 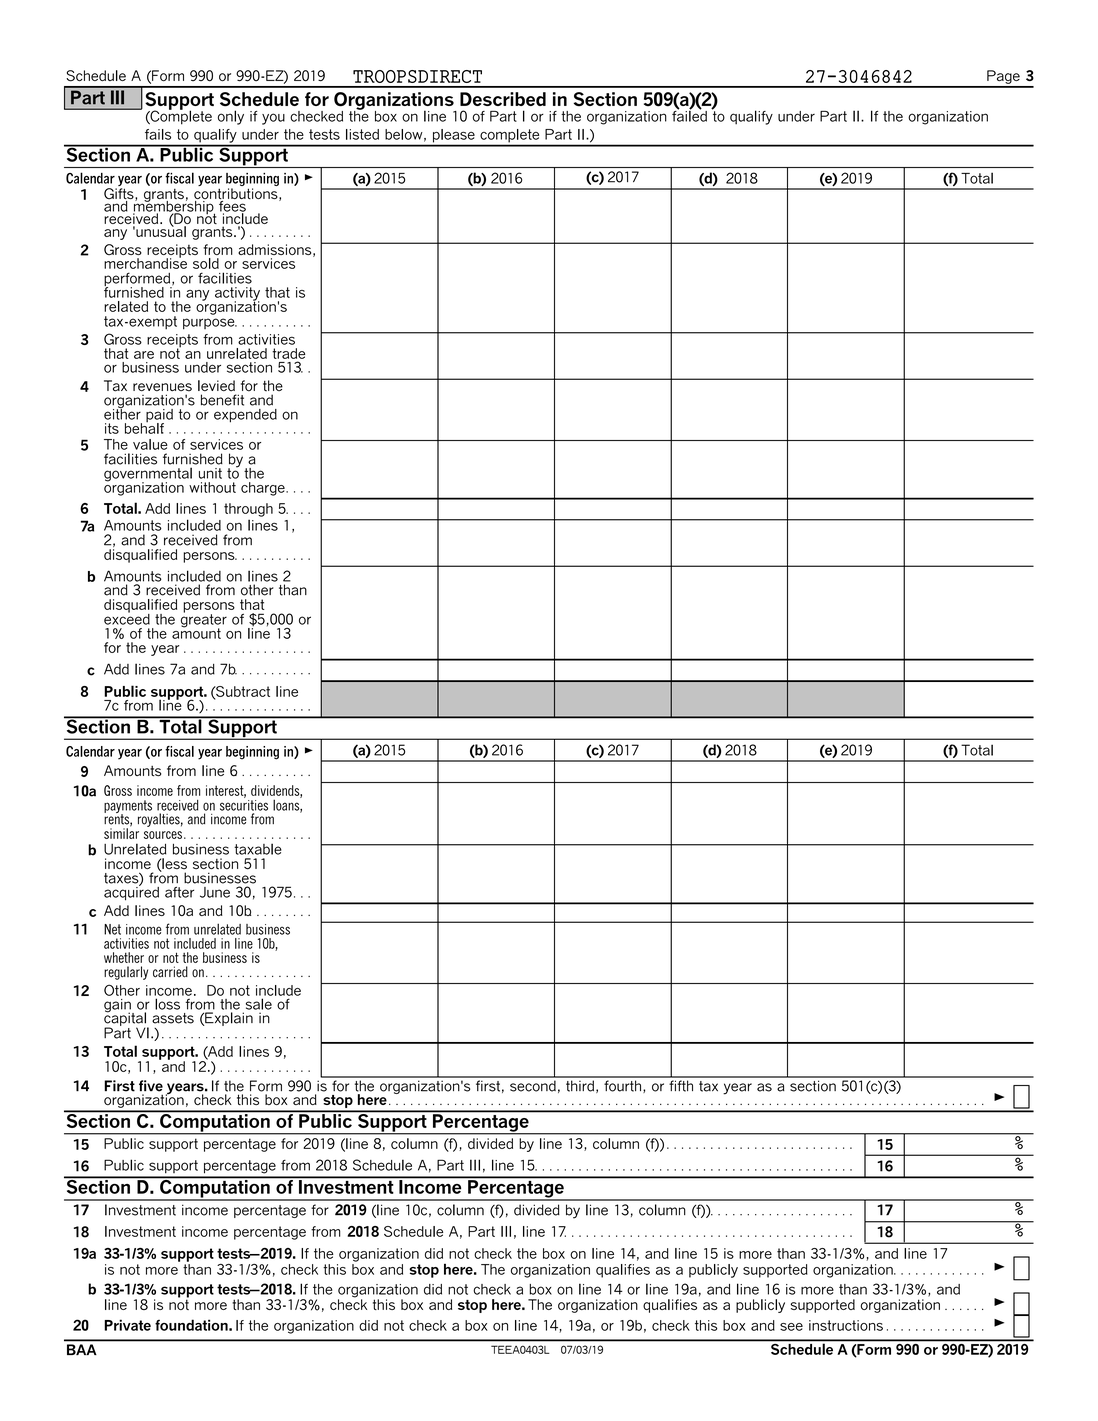 What do you see at coordinates (503, 99) in the image?
I see `Described` at bounding box center [503, 99].
